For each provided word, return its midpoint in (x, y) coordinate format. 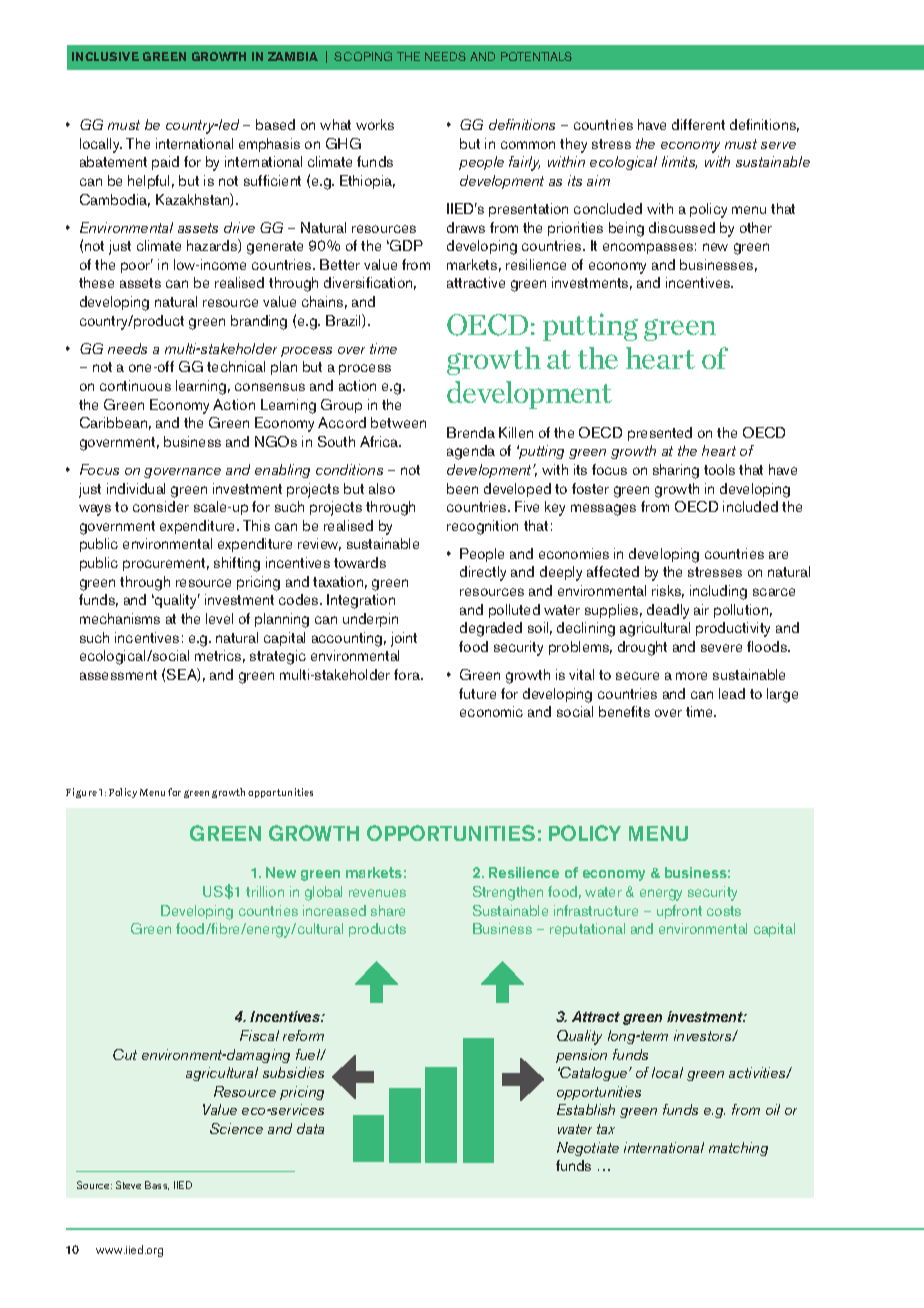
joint (404, 639)
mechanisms (120, 618)
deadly (668, 611)
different (698, 124)
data (310, 1128)
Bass (157, 1185)
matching (738, 1149)
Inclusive (105, 56)
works (375, 124)
